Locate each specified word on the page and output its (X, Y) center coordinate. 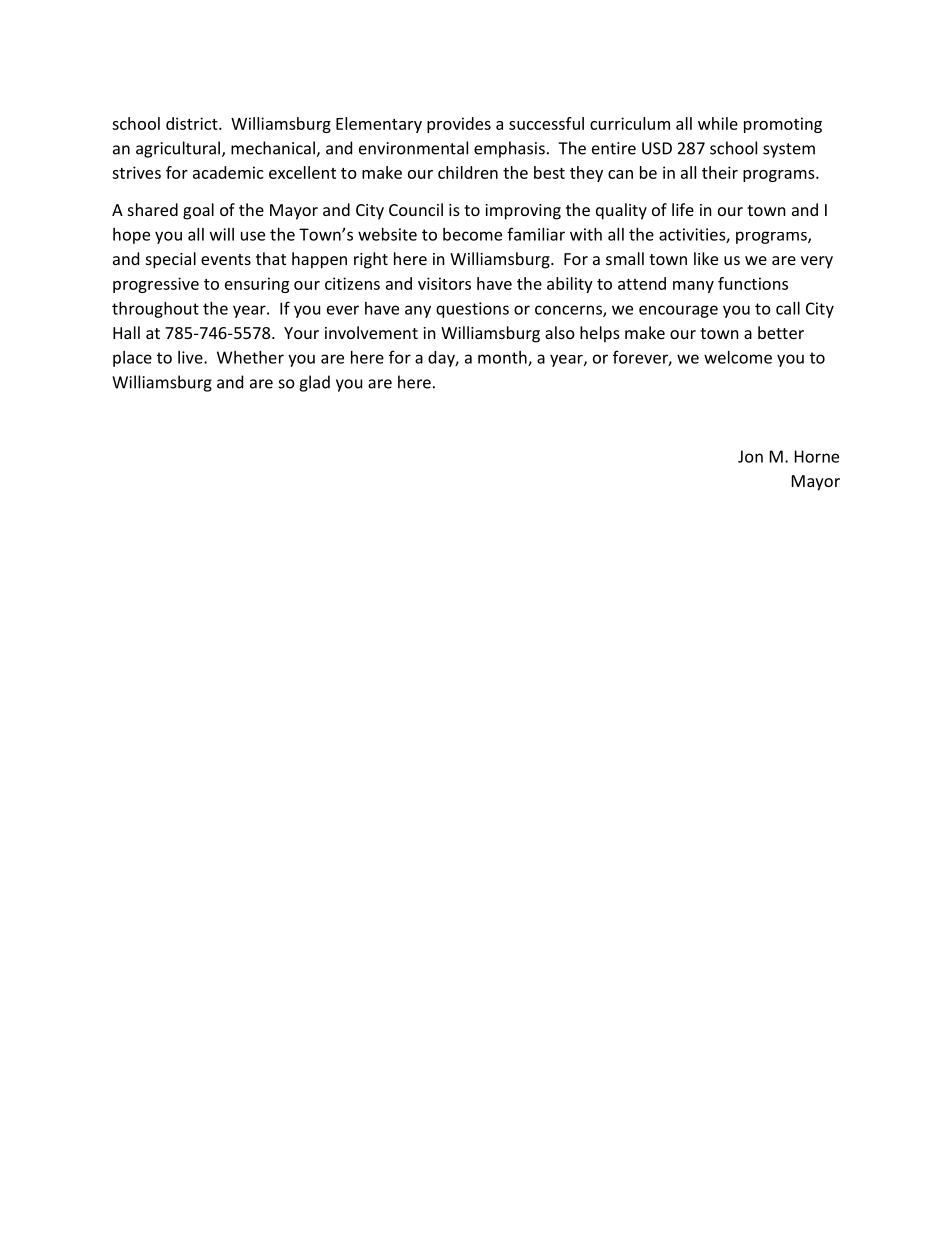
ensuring (257, 285)
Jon (750, 456)
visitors (444, 283)
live (191, 357)
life (683, 209)
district (193, 123)
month (503, 358)
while (718, 123)
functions (753, 283)
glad (314, 383)
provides (459, 125)
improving (523, 212)
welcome (738, 357)
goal (198, 211)
